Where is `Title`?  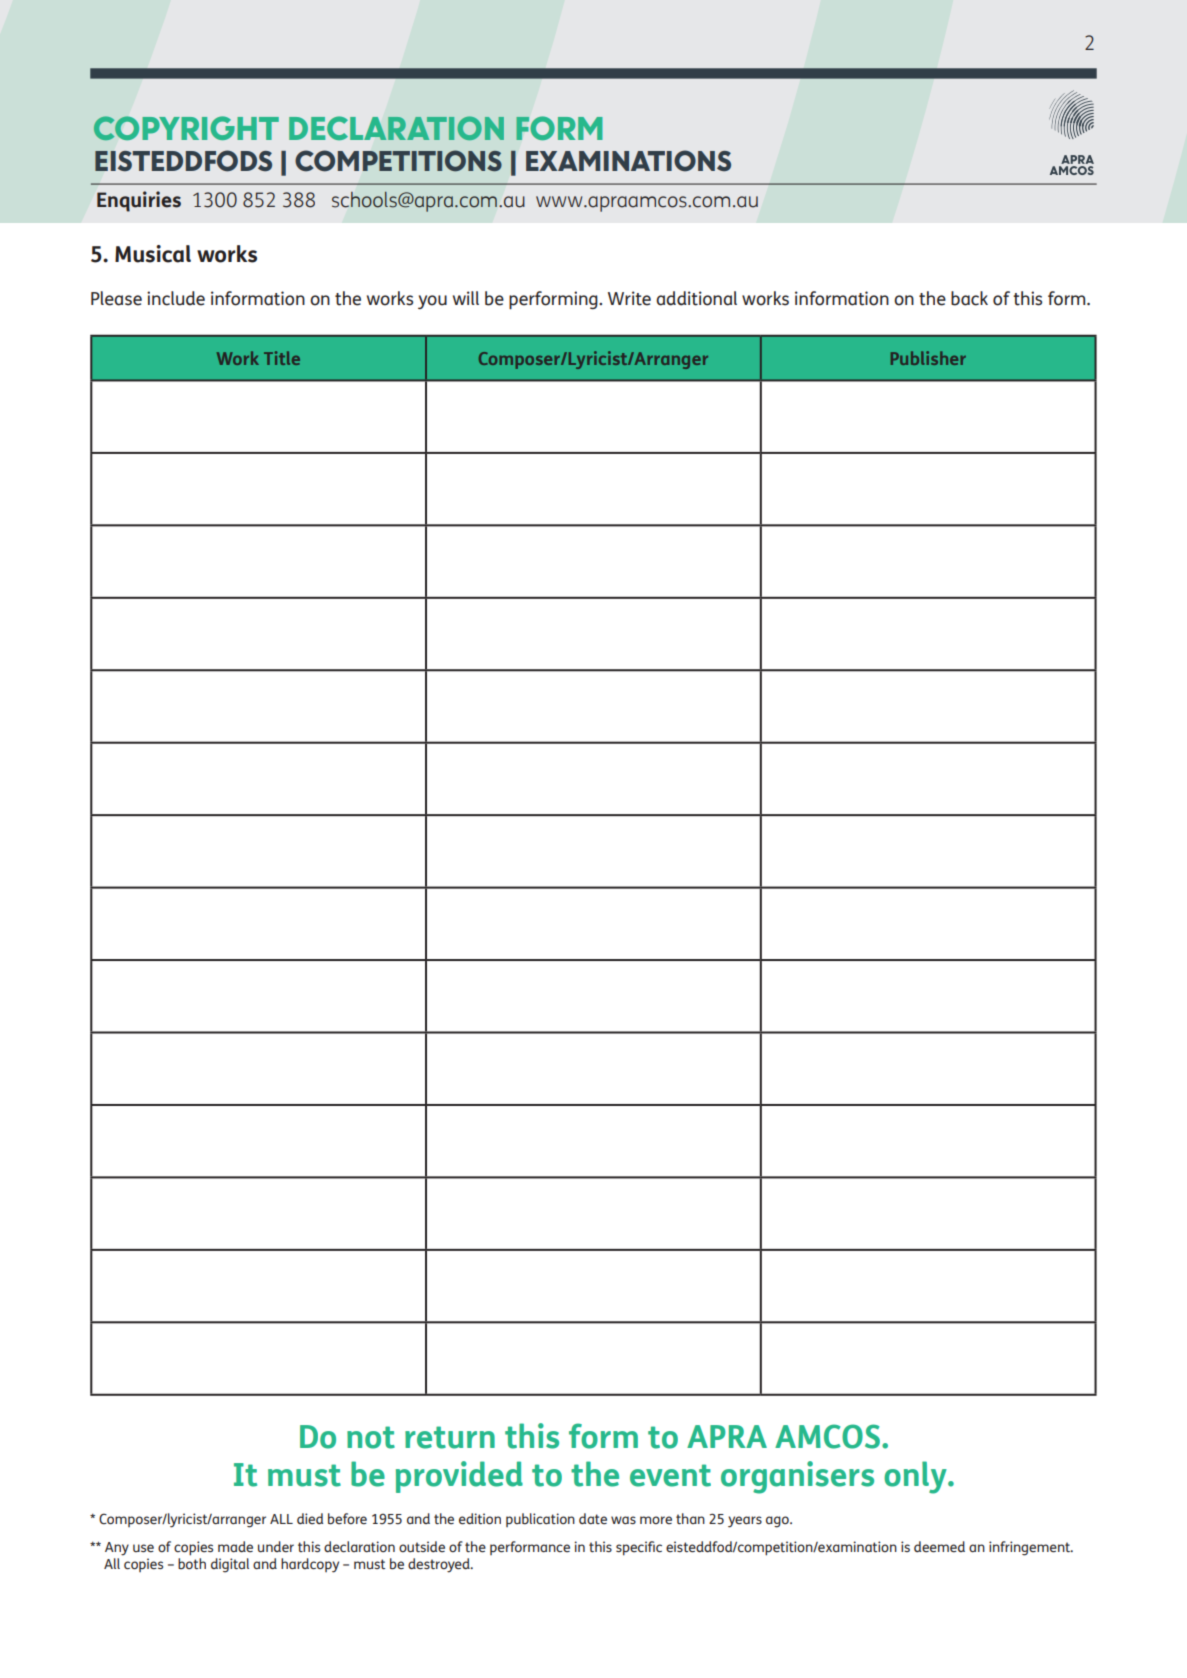 Title is located at coordinates (282, 358).
